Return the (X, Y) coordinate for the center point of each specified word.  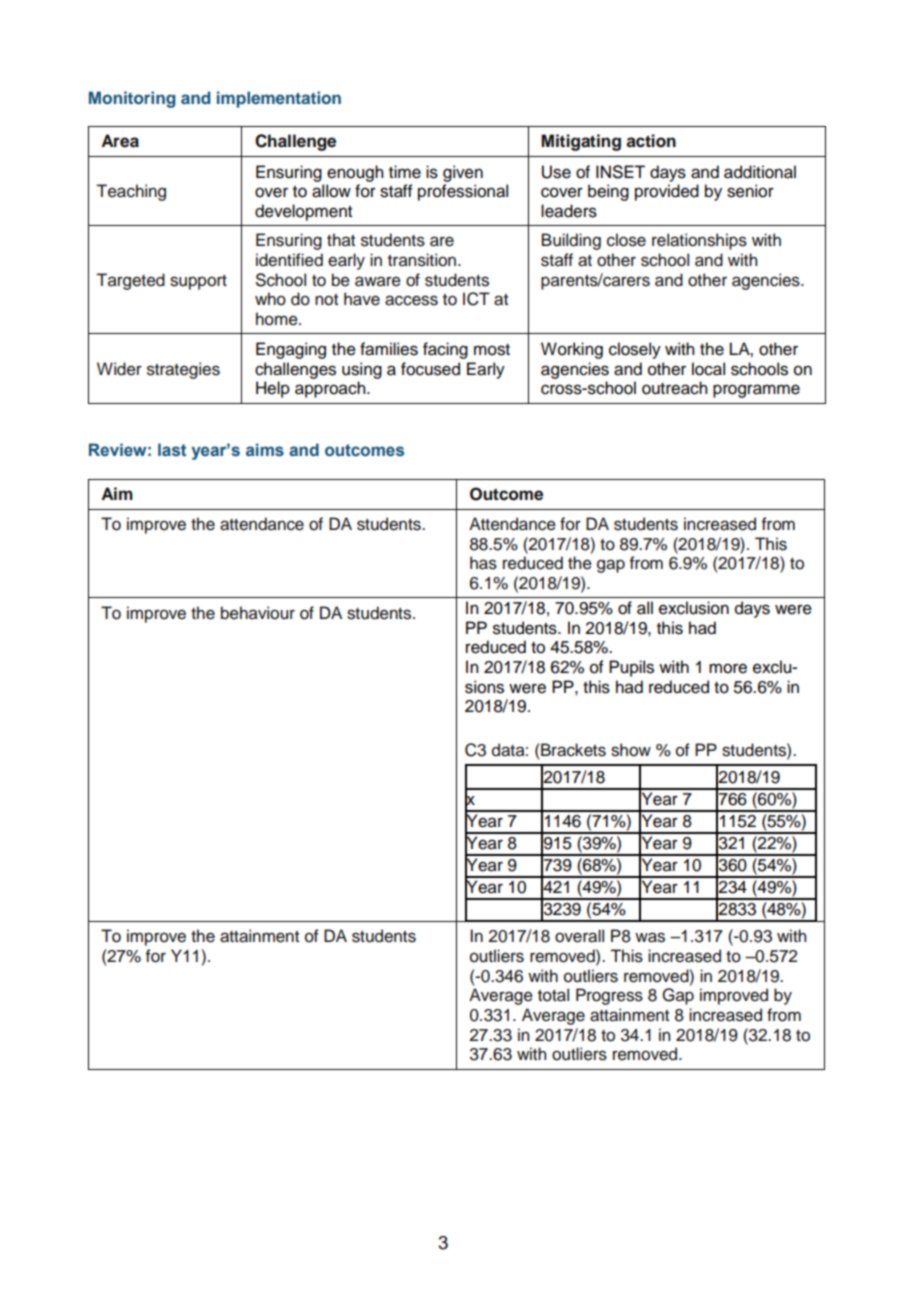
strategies (183, 370)
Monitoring (132, 99)
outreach (674, 388)
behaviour (258, 613)
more (728, 668)
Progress (609, 996)
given (463, 173)
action (651, 141)
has (483, 563)
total (553, 995)
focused (430, 369)
